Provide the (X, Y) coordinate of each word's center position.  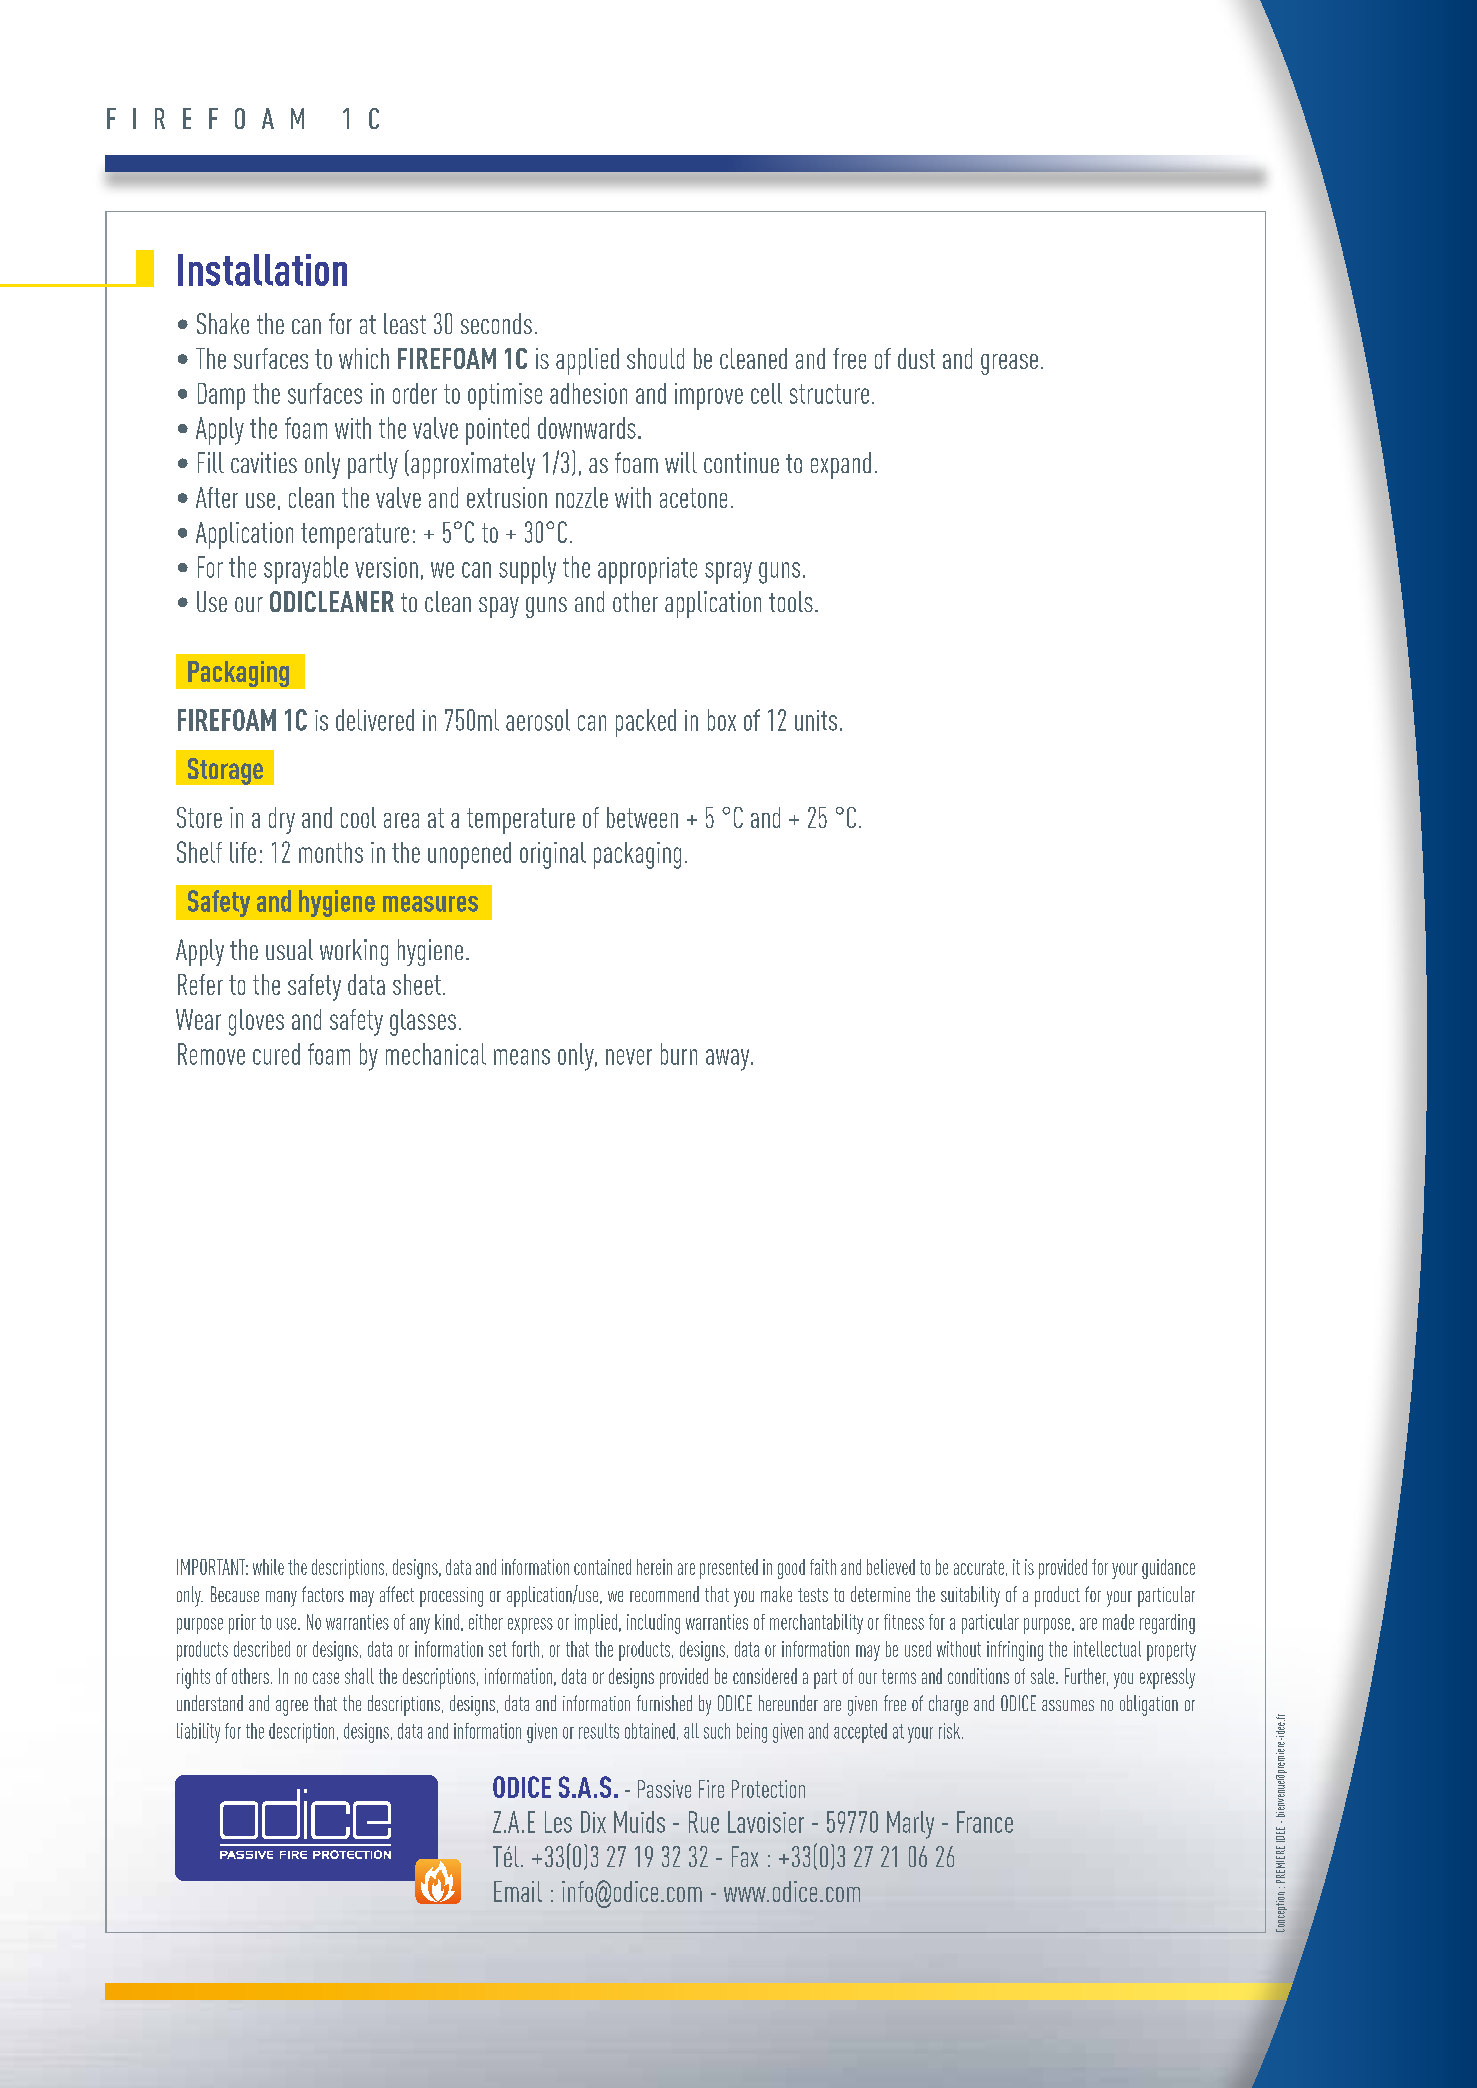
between (642, 817)
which (364, 358)
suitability (970, 1596)
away (729, 1060)
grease (1009, 364)
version (386, 567)
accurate (979, 1567)
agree (292, 1708)
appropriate (647, 570)
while (268, 1567)
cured (276, 1054)
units (816, 720)
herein (654, 1567)
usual (289, 949)
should (655, 358)
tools (791, 601)
